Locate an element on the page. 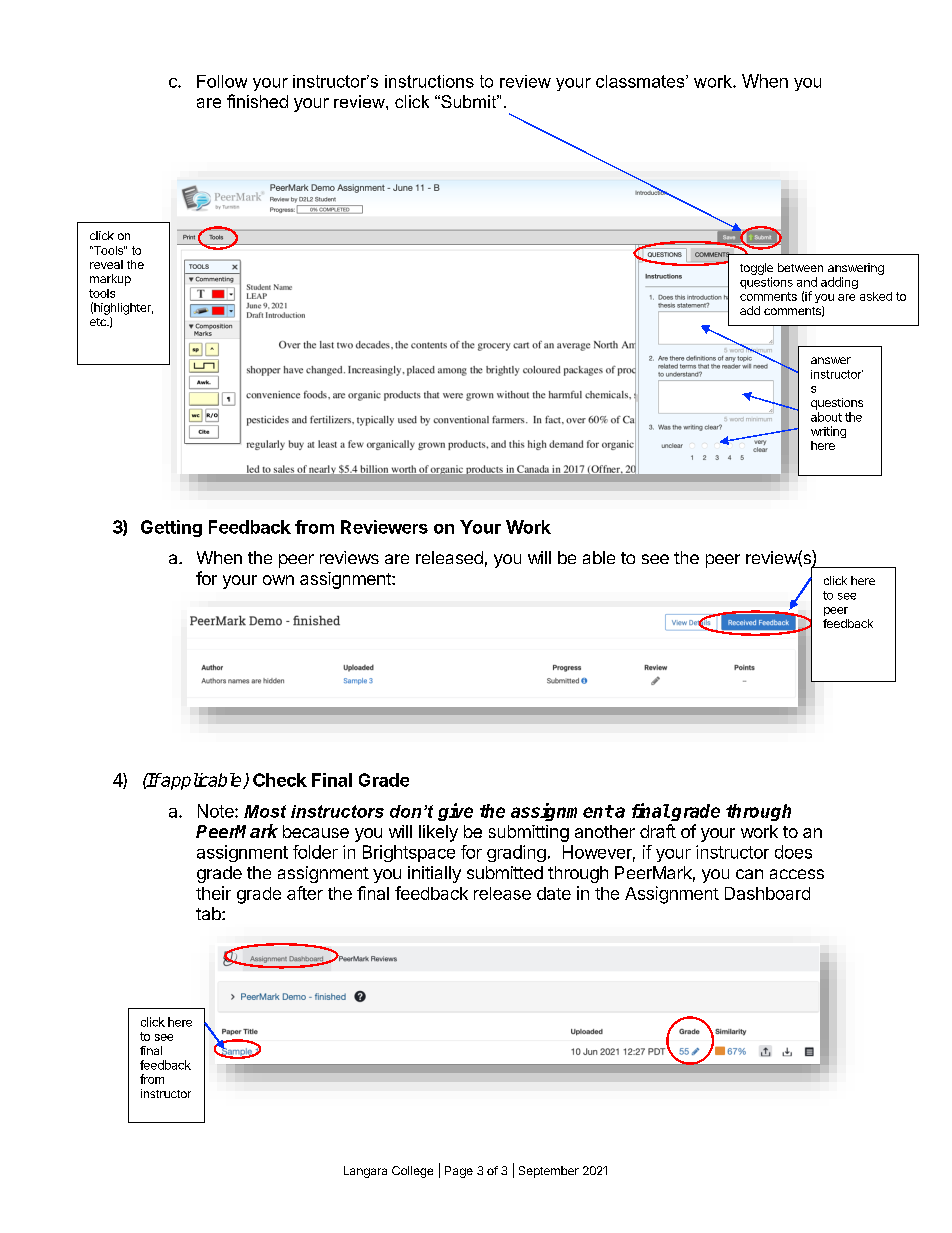  classmates is located at coordinates (641, 81).
